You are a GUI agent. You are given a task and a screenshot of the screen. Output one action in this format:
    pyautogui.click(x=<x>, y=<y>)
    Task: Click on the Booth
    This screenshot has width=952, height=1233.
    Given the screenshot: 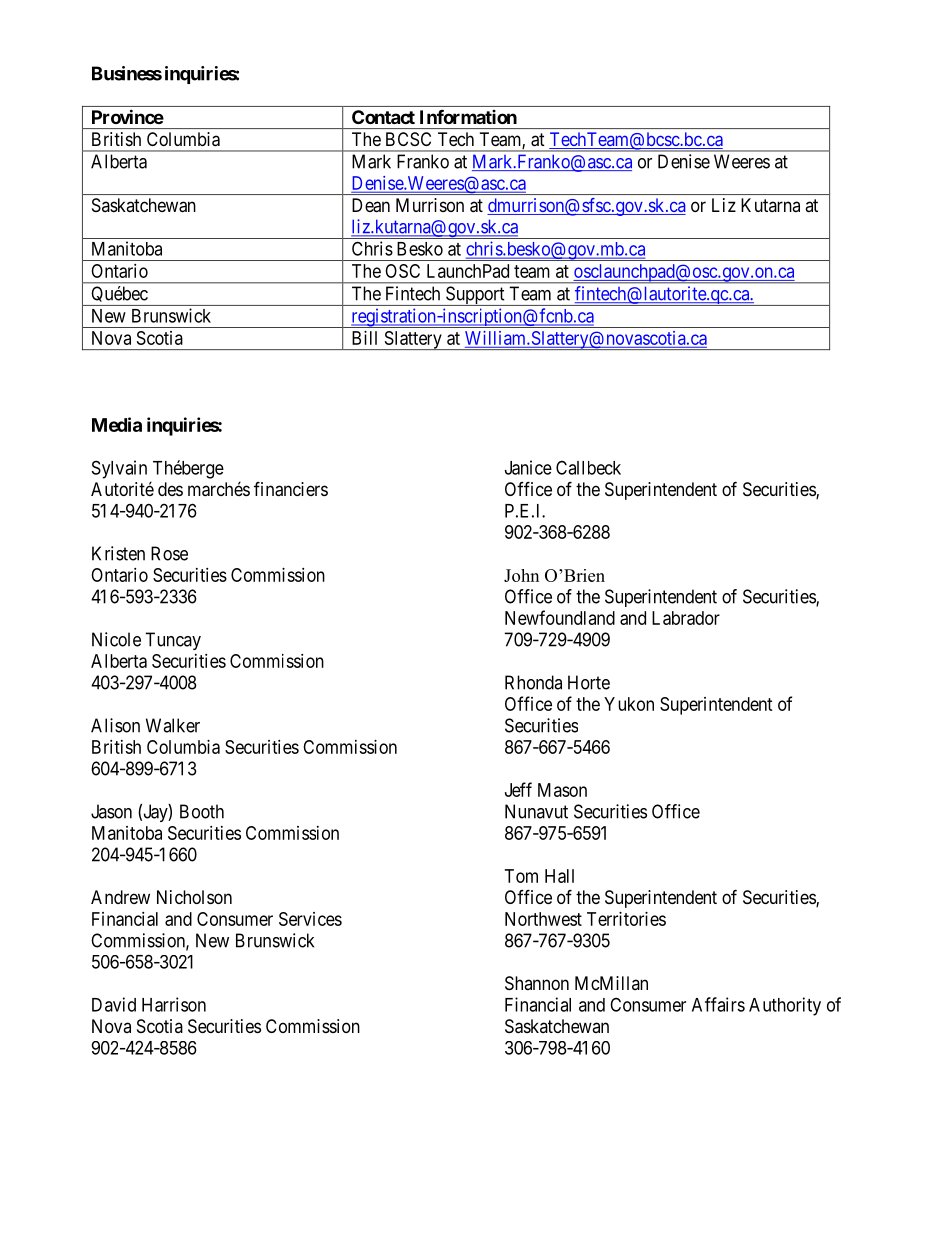 What is the action you would take?
    pyautogui.click(x=202, y=811)
